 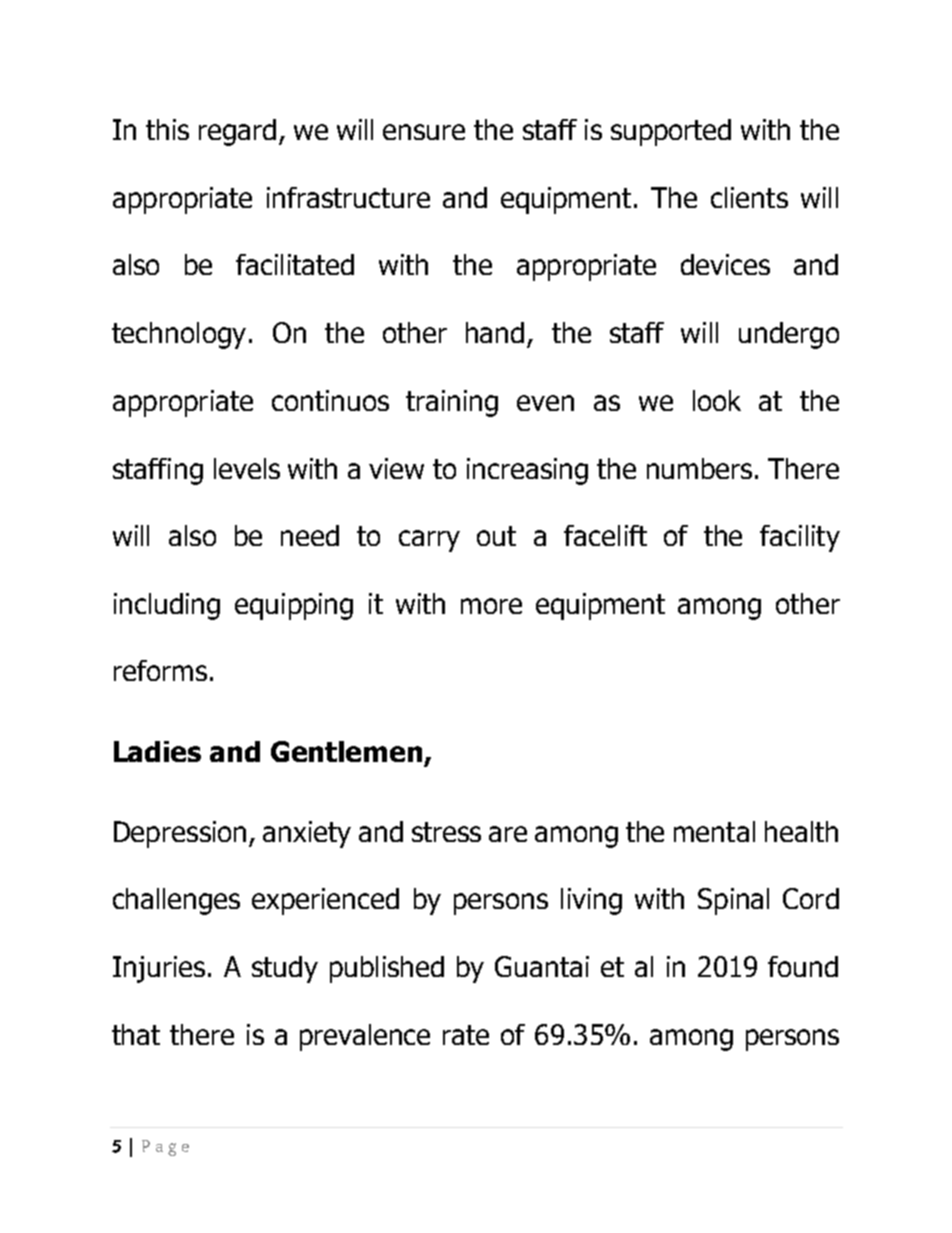 What do you see at coordinates (749, 197) in the screenshot?
I see `clients` at bounding box center [749, 197].
